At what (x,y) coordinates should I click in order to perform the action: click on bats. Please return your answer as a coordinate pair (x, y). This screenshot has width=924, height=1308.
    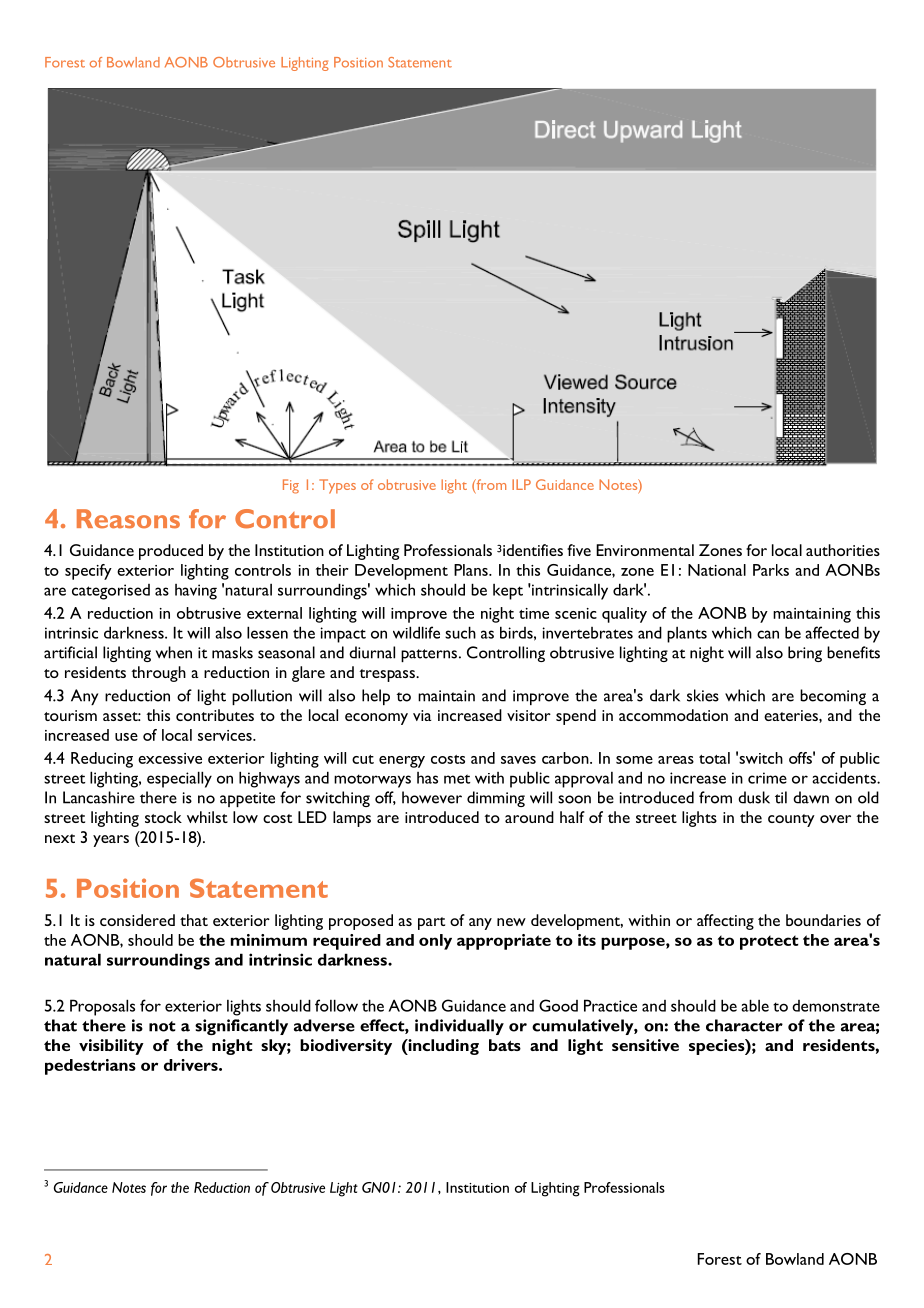
    Looking at the image, I should click on (505, 1045).
